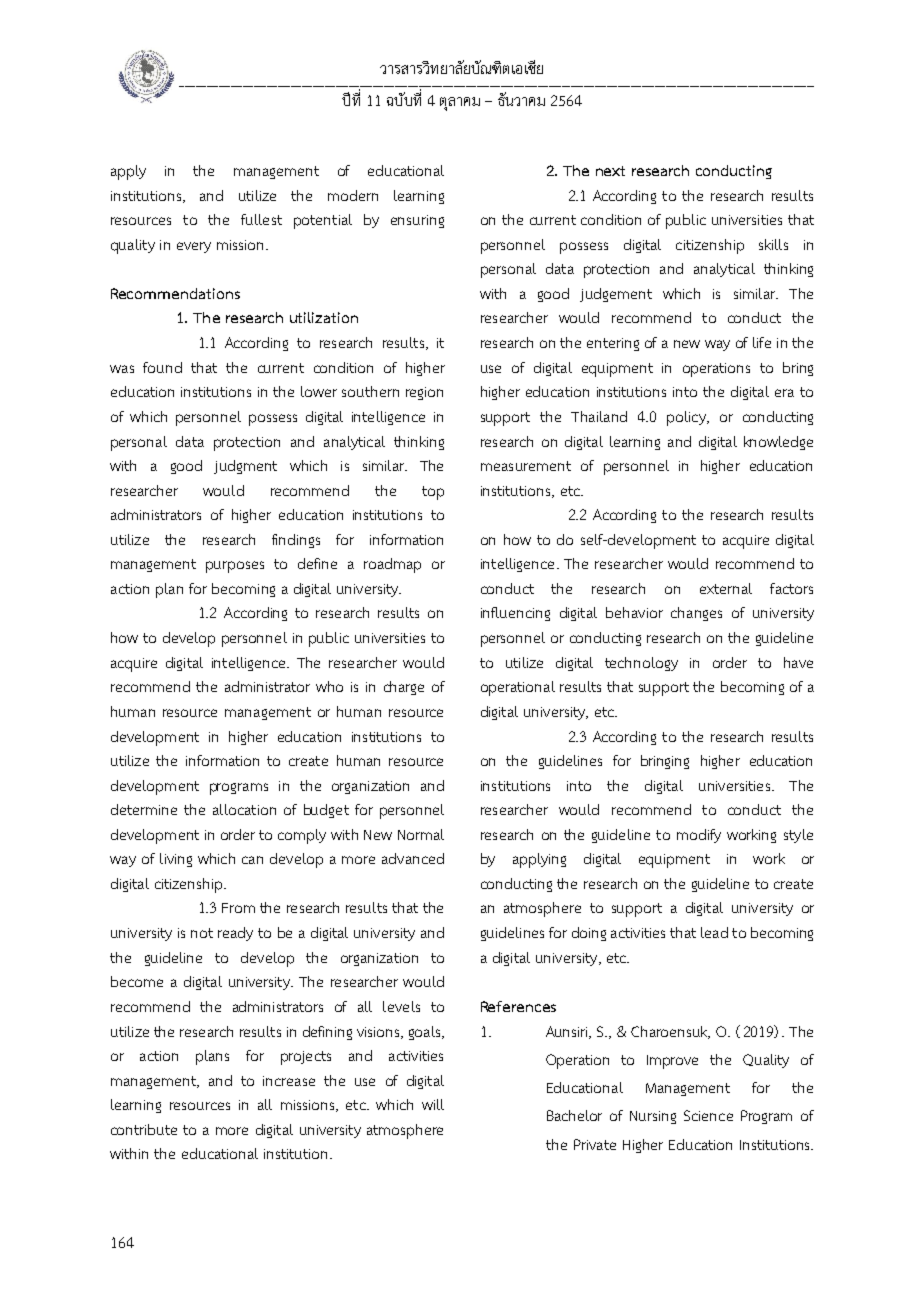  I want to click on knowledge, so click(778, 443).
